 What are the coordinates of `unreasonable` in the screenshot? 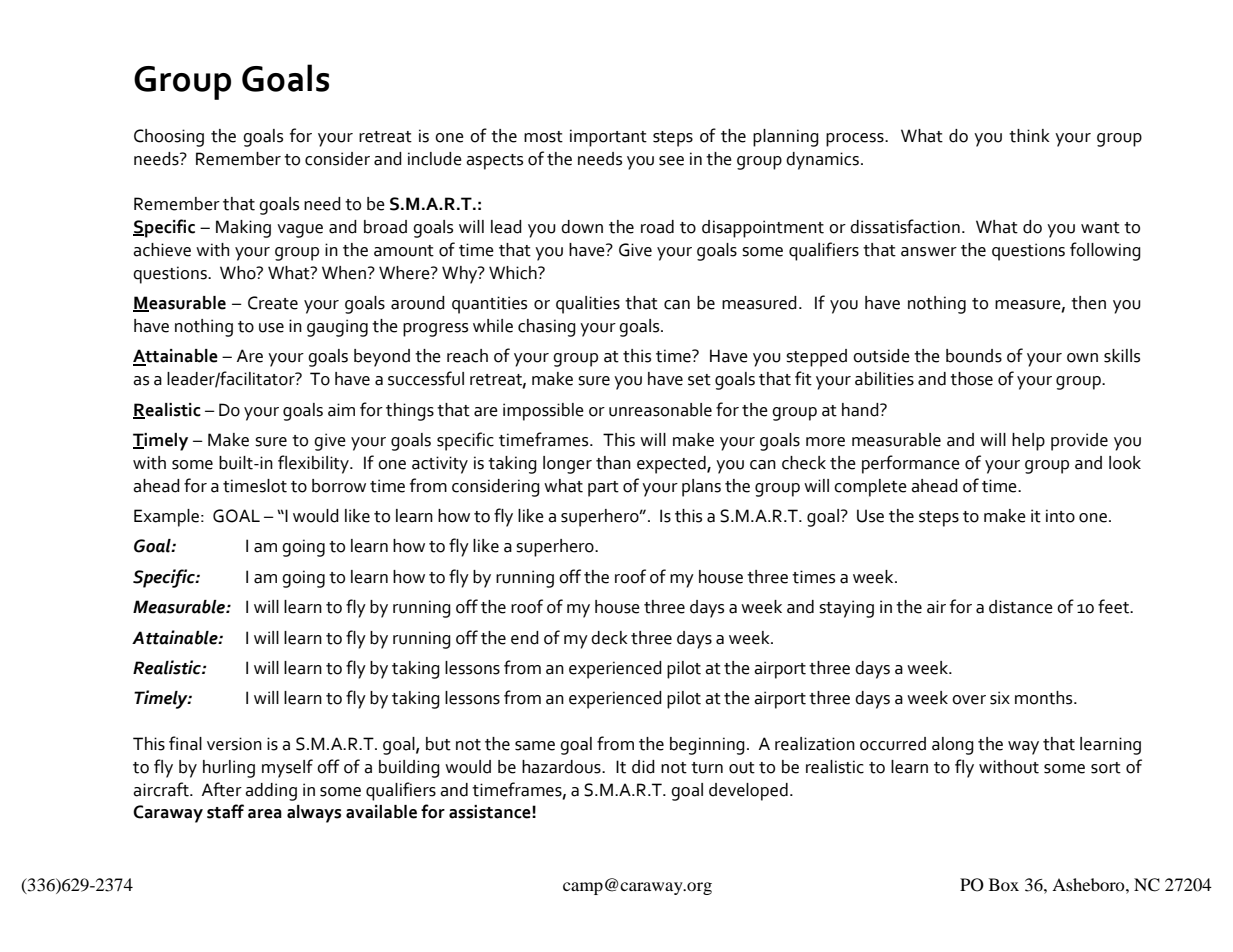 It's located at (660, 410).
